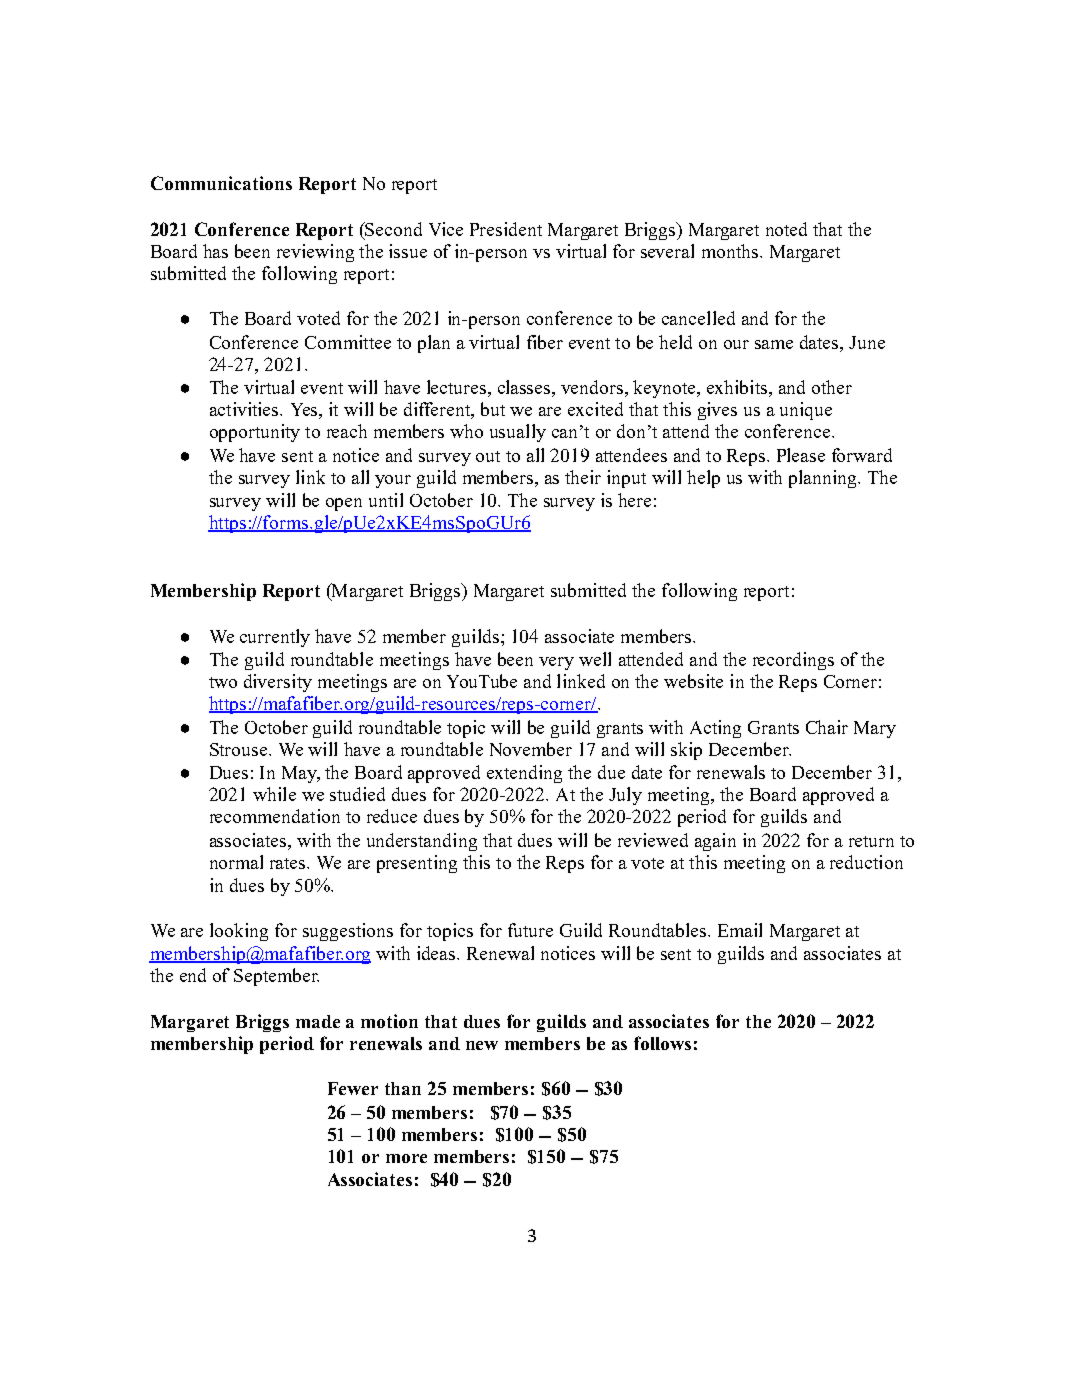  What do you see at coordinates (786, 229) in the screenshot?
I see `noted` at bounding box center [786, 229].
